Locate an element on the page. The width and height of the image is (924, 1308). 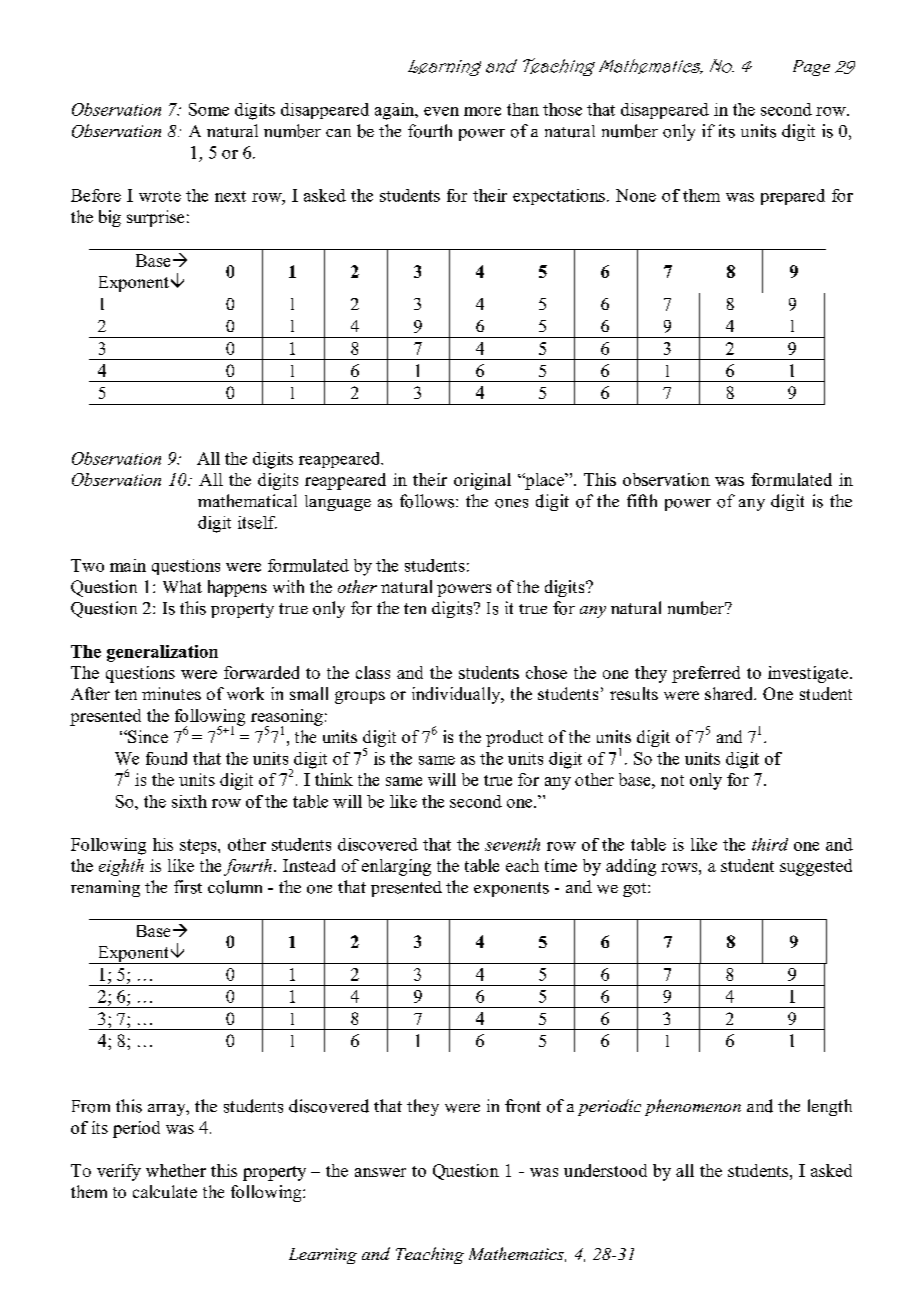
enlarging is located at coordinates (396, 867).
